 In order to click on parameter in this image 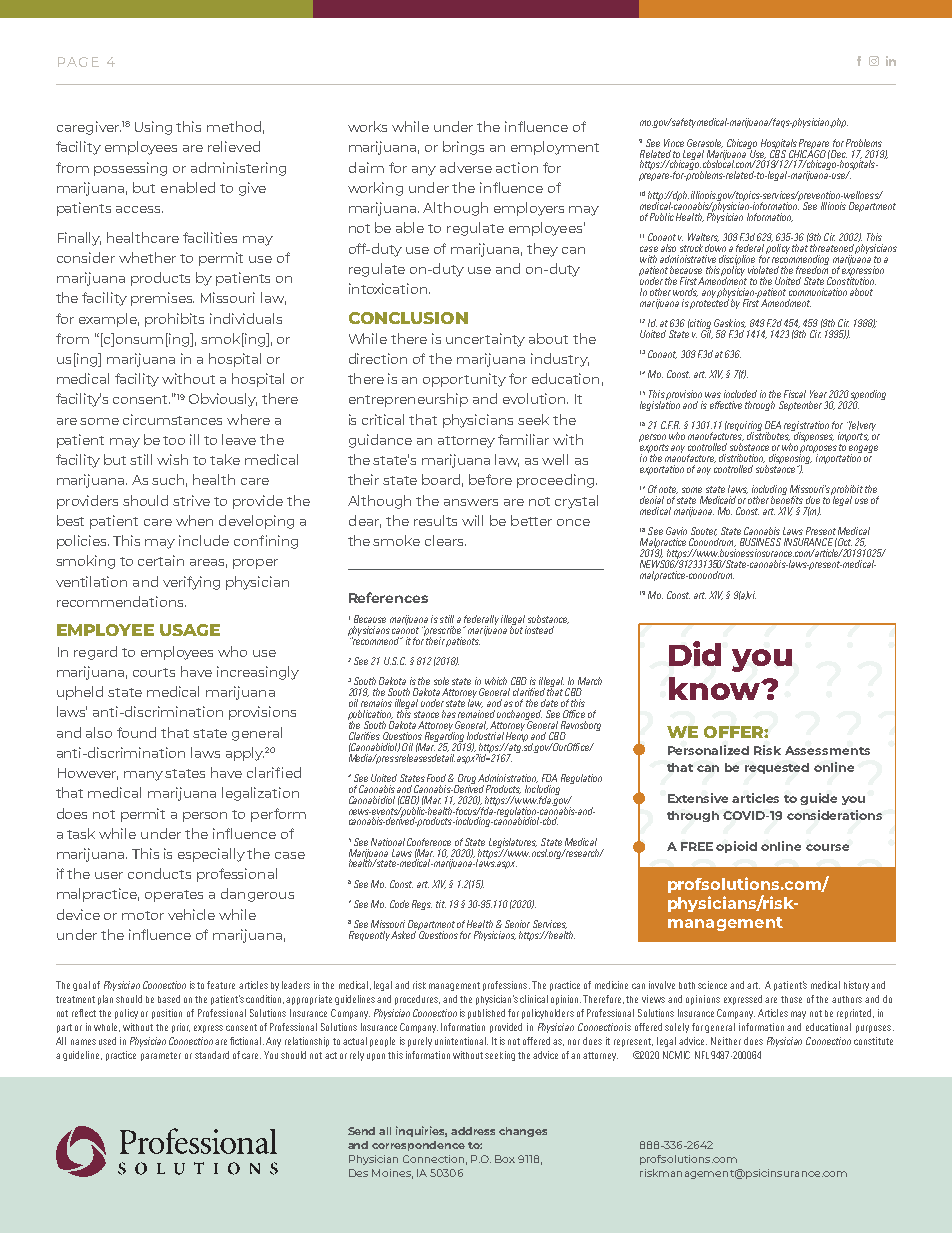, I will do `click(161, 1056)`.
